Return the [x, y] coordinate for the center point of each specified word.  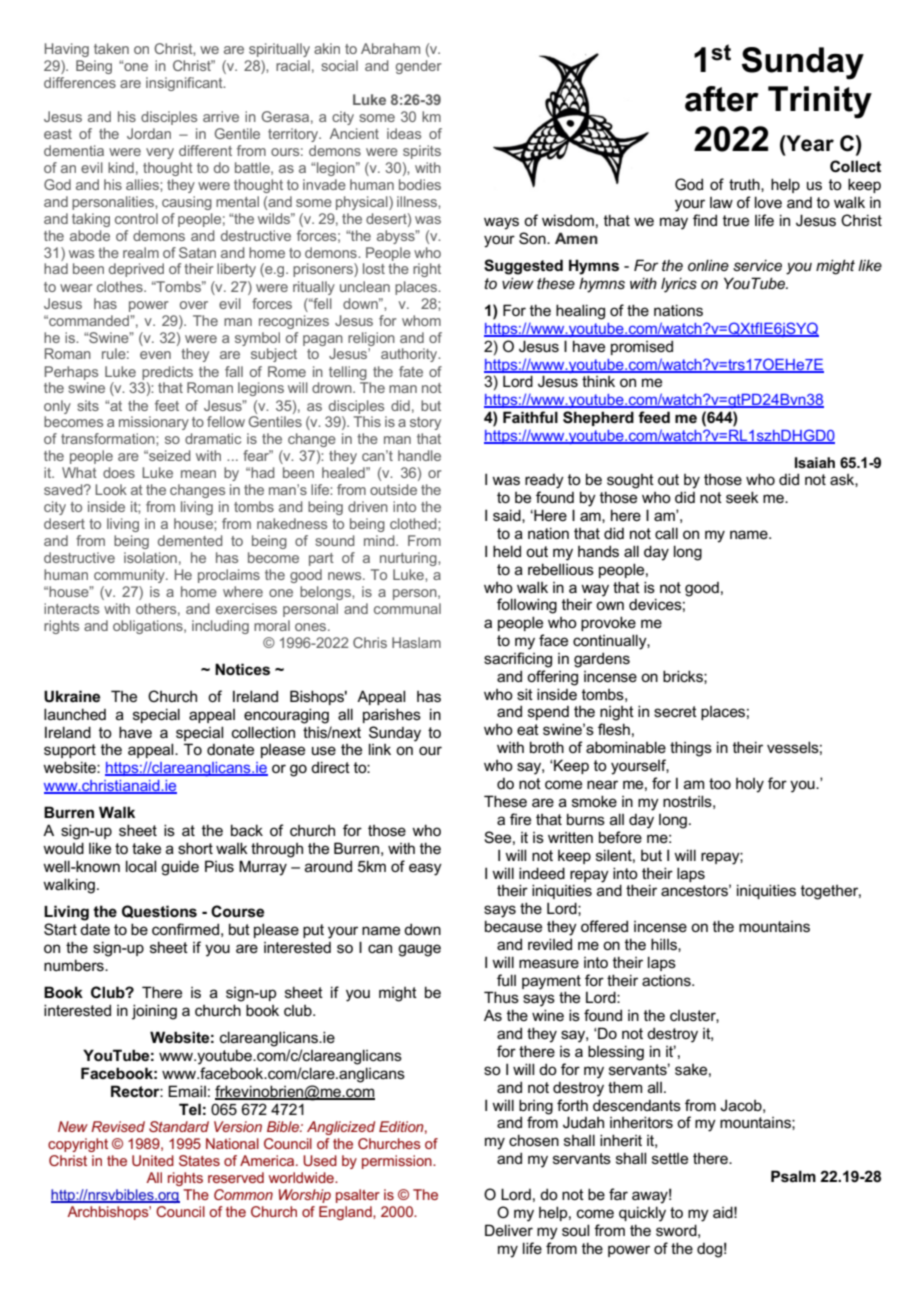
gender [419, 67]
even [155, 355]
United [153, 1160]
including [220, 627]
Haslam [416, 642]
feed [654, 417]
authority [410, 355]
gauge [419, 950]
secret [675, 711]
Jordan [149, 133]
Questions [159, 911]
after [722, 99]
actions [667, 980]
